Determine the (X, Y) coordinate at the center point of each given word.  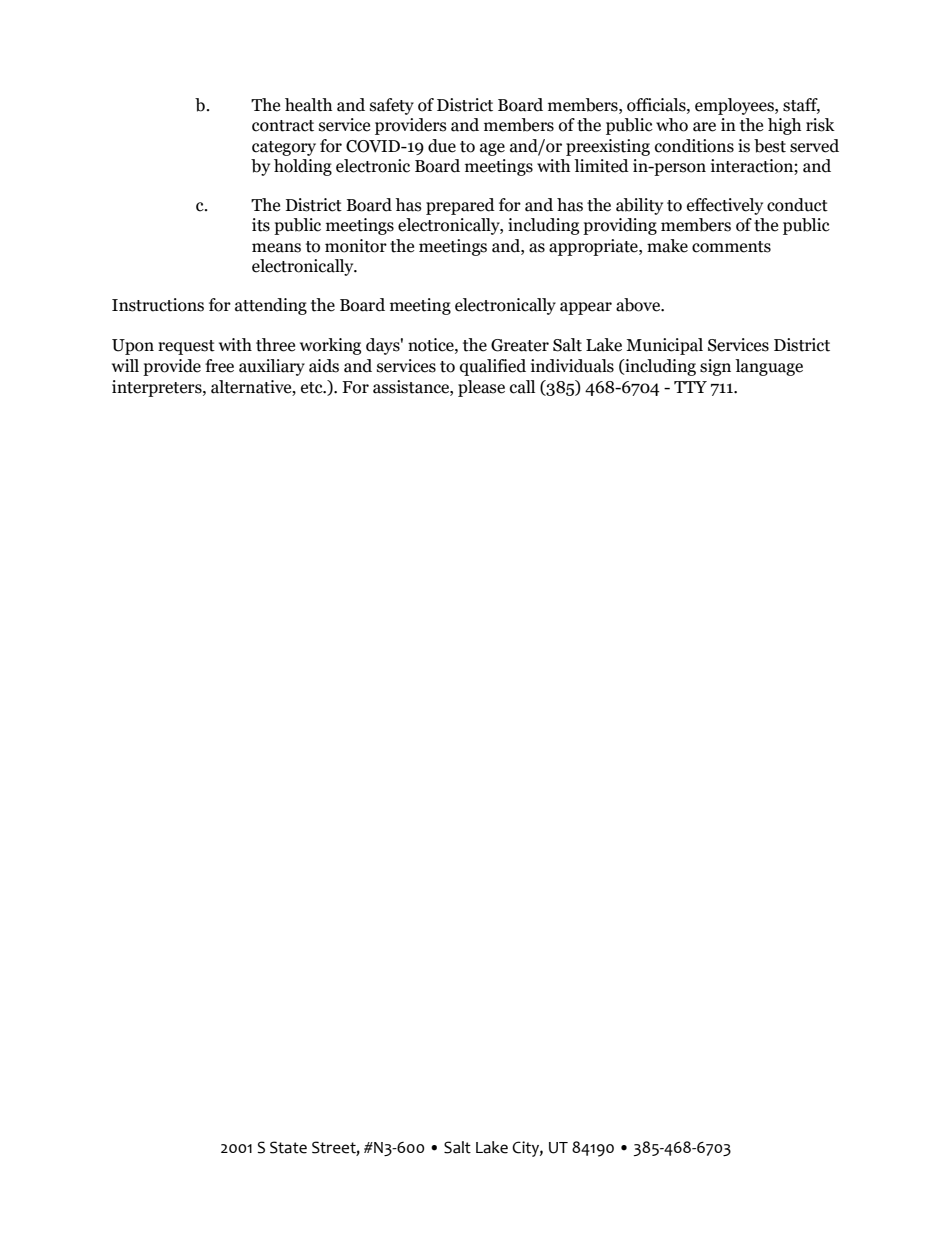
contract (283, 126)
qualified (493, 367)
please (481, 388)
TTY (690, 387)
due (442, 146)
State (288, 1147)
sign (715, 367)
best (770, 146)
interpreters (158, 388)
